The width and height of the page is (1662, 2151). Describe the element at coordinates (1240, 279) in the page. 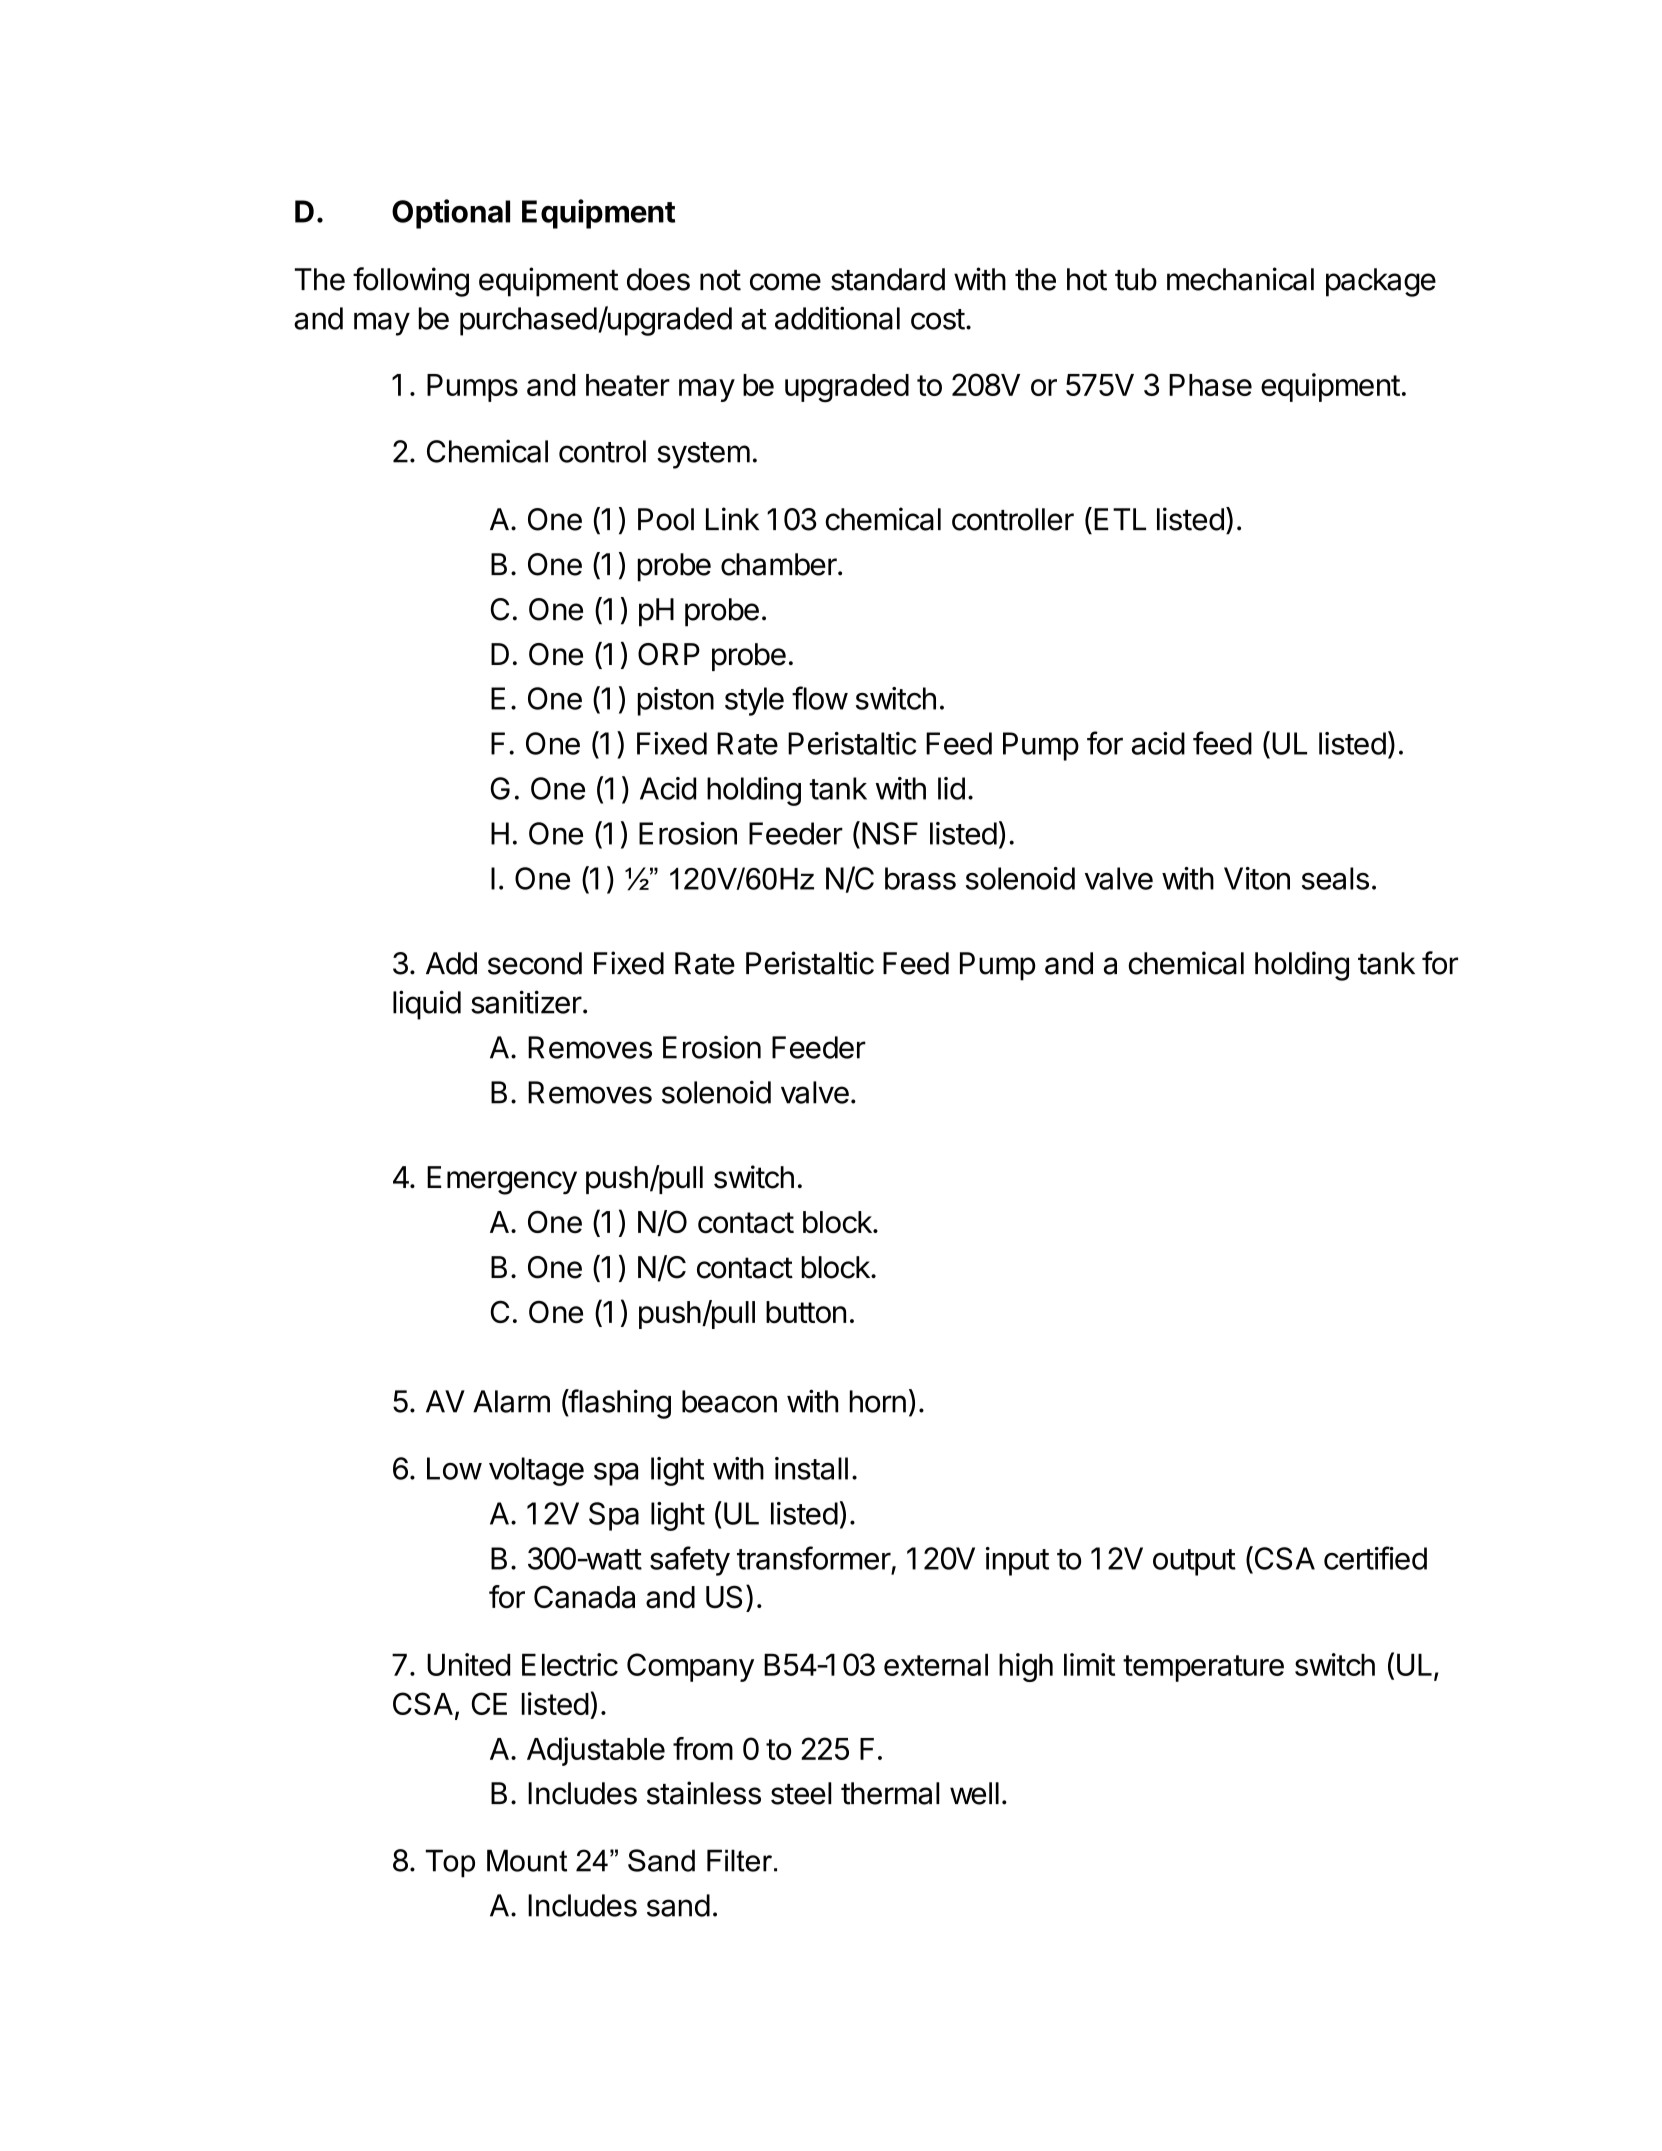

I see `mechanical` at that location.
